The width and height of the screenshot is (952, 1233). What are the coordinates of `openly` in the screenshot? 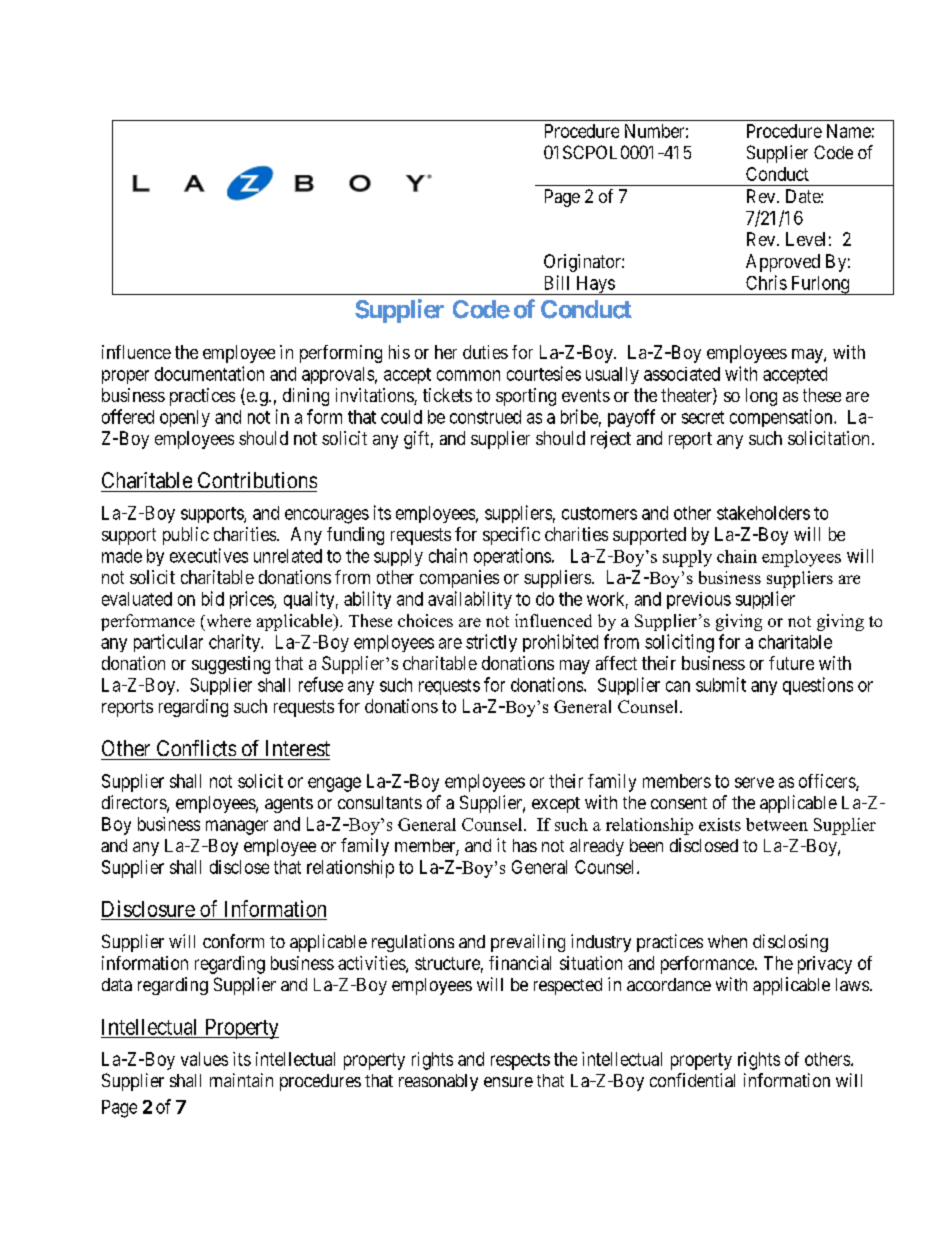 It's located at (185, 418).
